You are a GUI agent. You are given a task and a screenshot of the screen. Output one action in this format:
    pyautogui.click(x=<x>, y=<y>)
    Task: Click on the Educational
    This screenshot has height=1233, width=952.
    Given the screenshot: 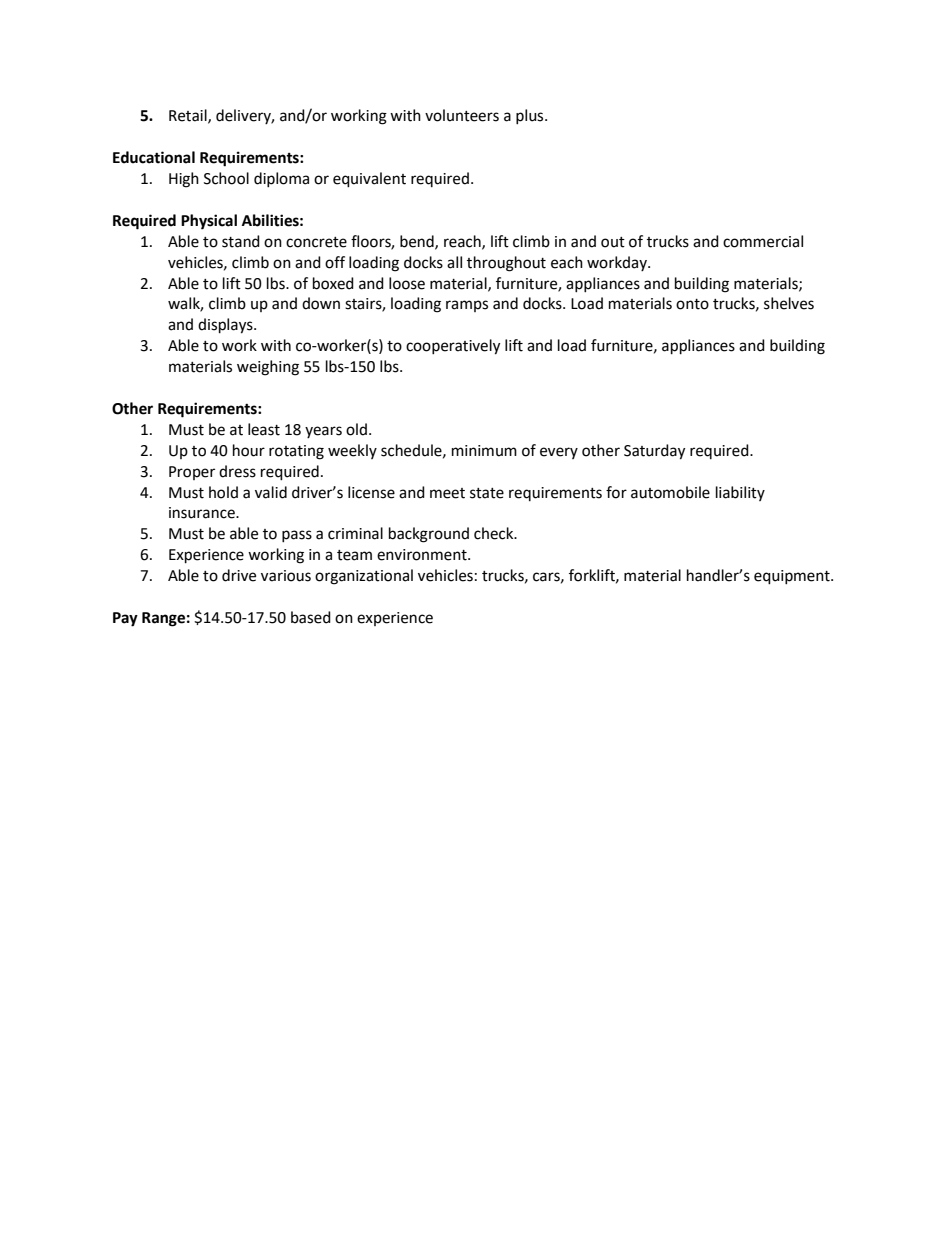 What is the action you would take?
    pyautogui.click(x=154, y=157)
